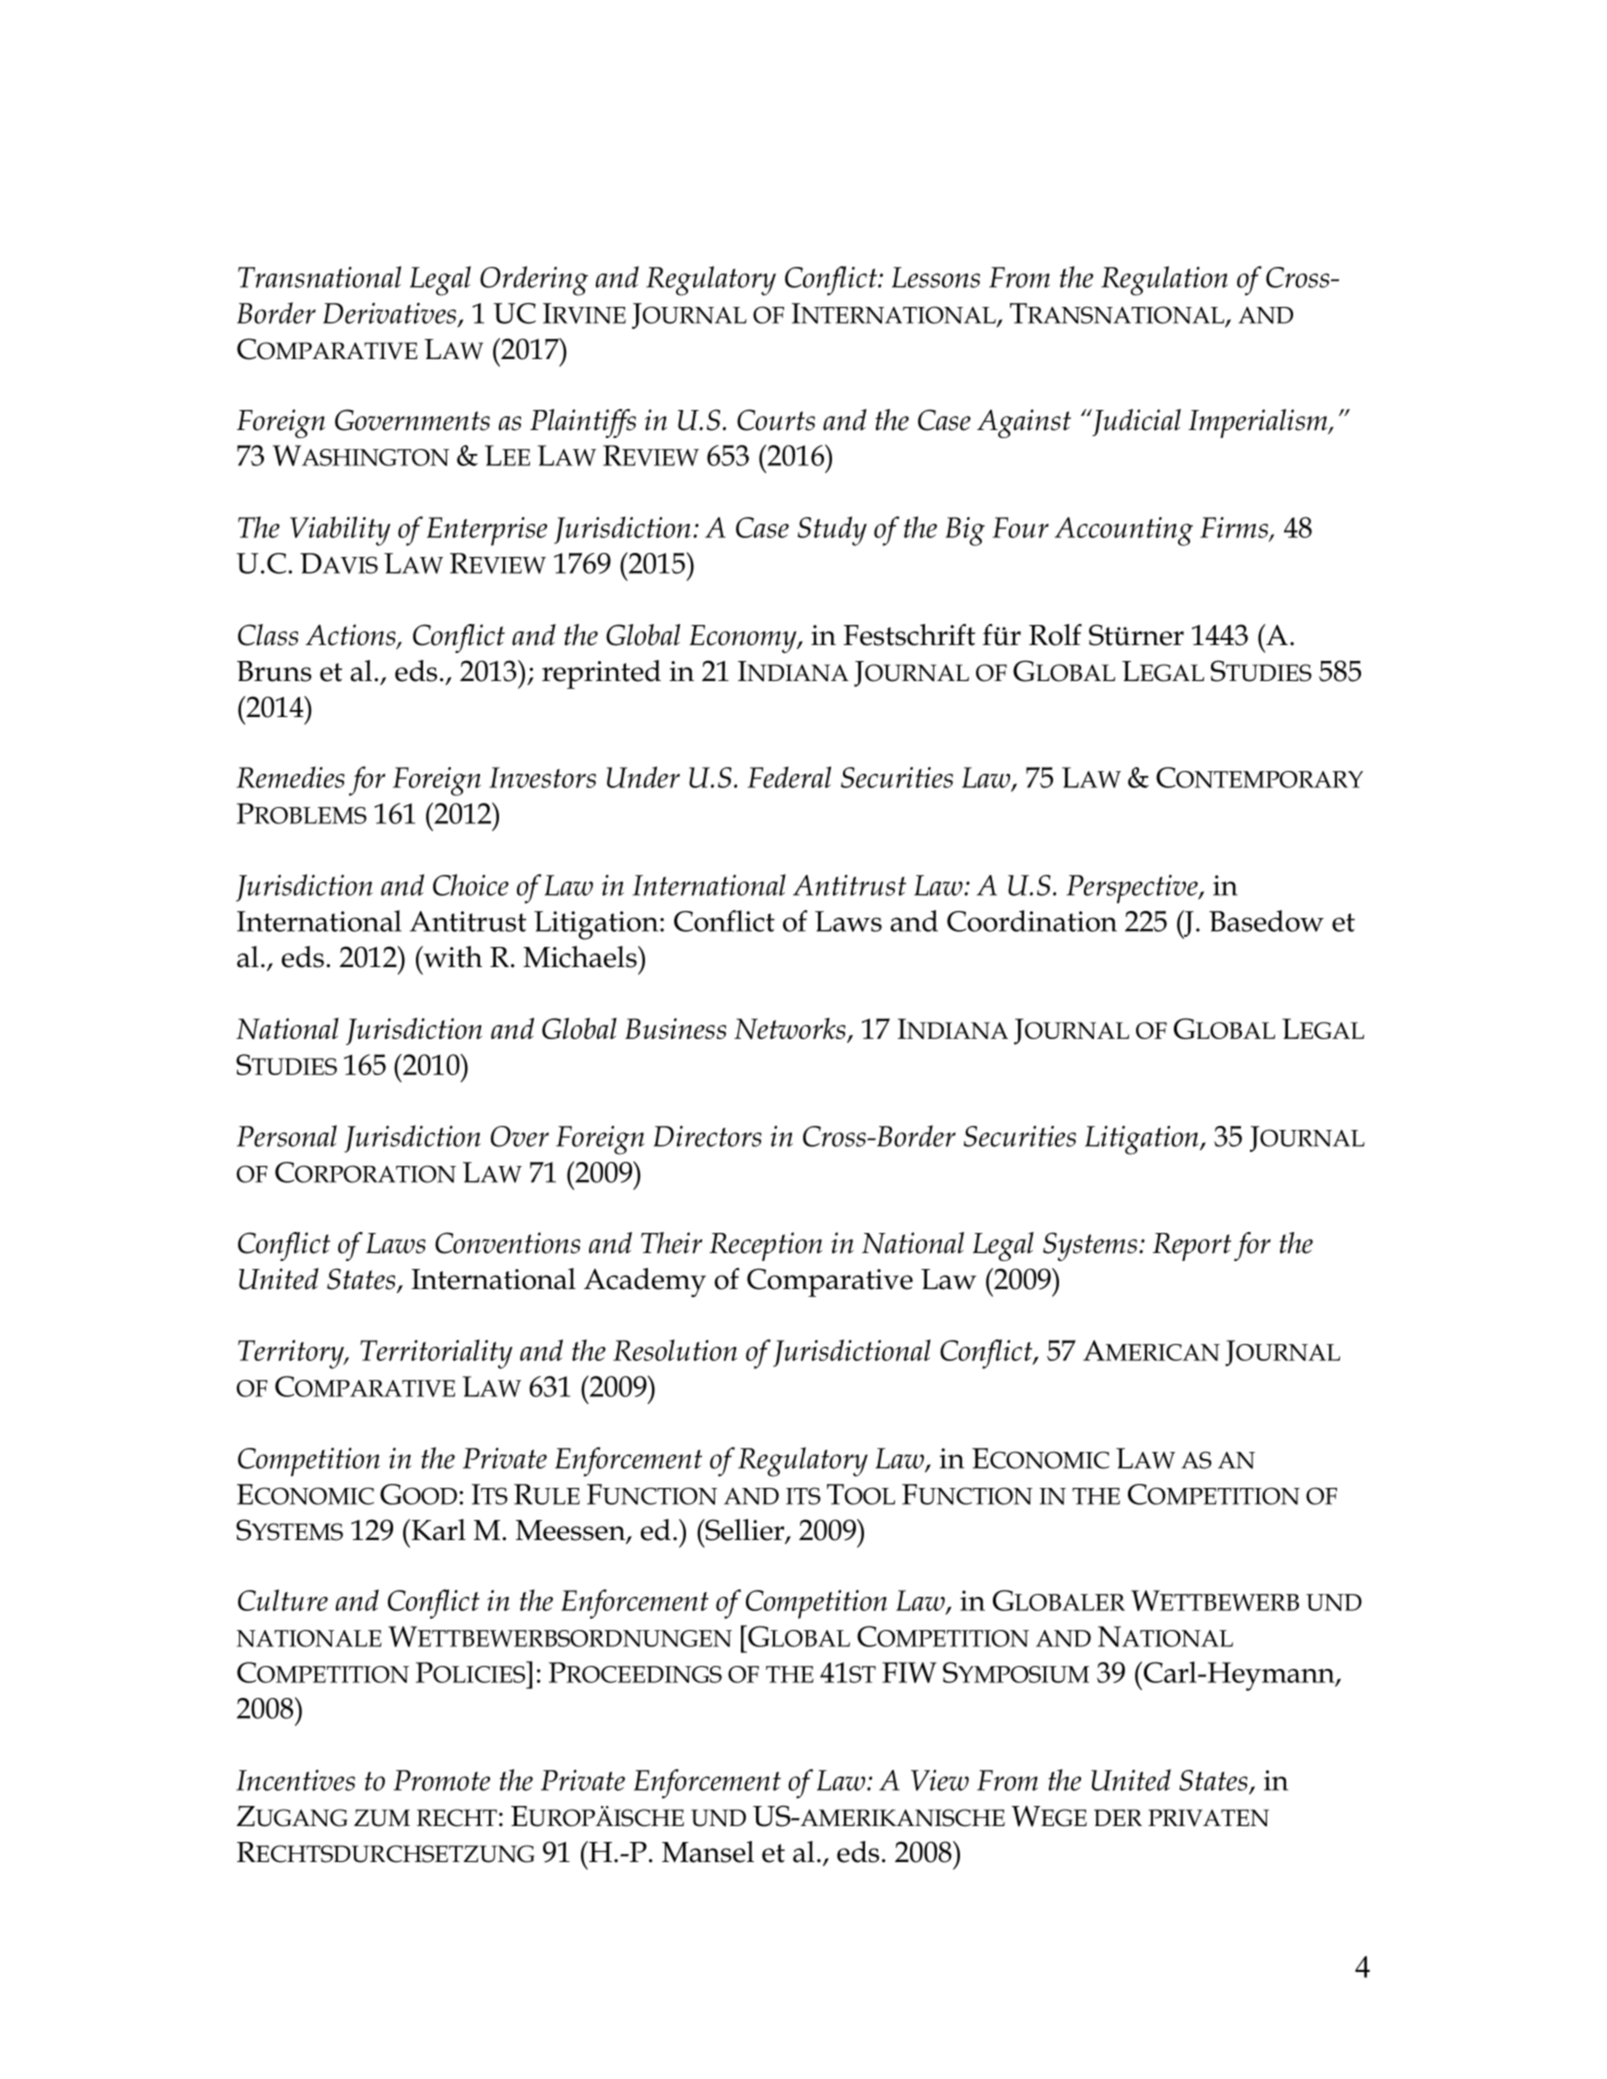  I want to click on Report, so click(1192, 1247).
